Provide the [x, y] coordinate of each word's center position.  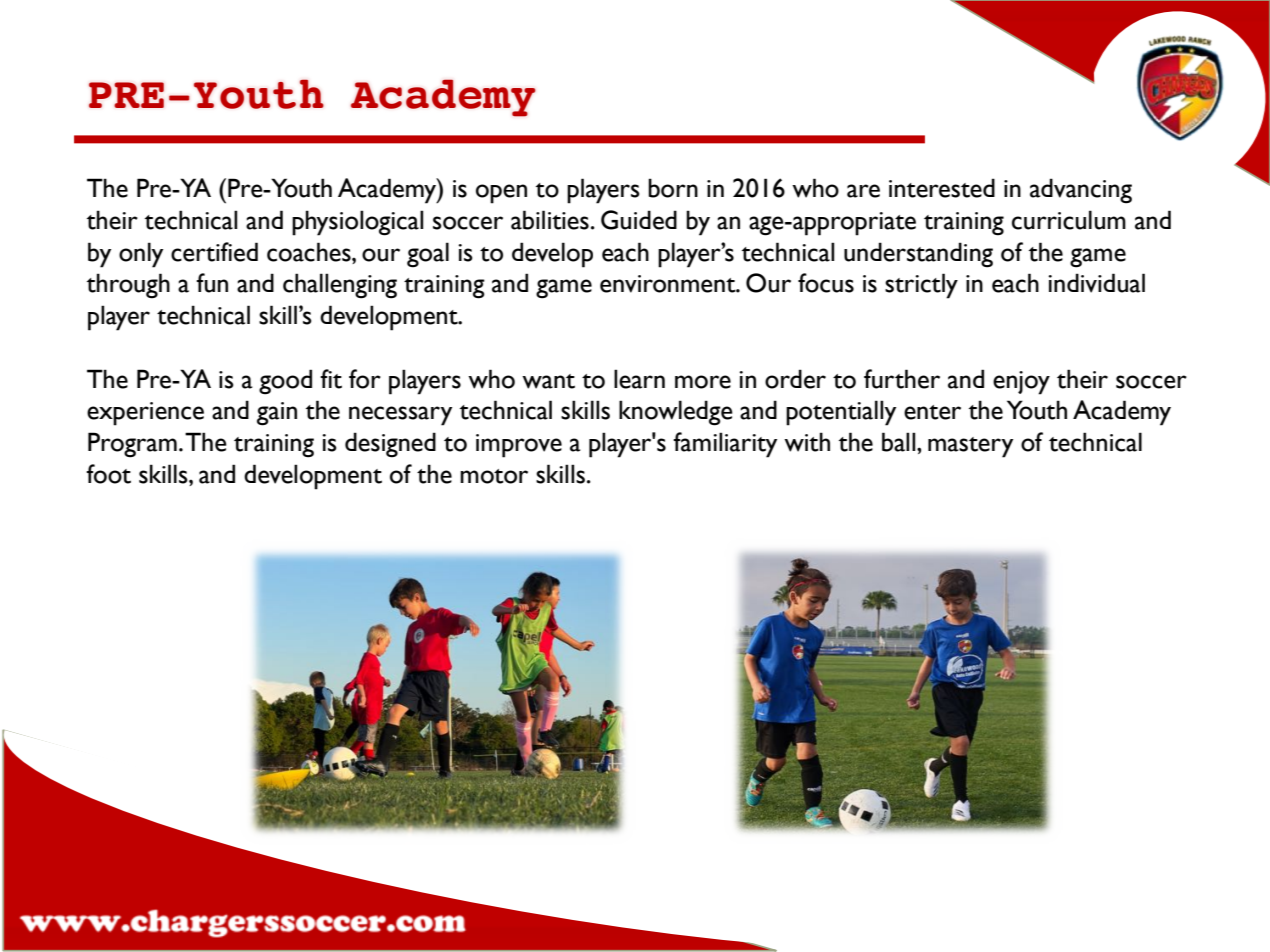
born [673, 188]
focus [826, 283]
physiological [357, 223]
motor [494, 476]
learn [639, 379]
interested [942, 188]
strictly [921, 286]
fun [212, 283]
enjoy [1021, 383]
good [285, 382]
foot [108, 474]
